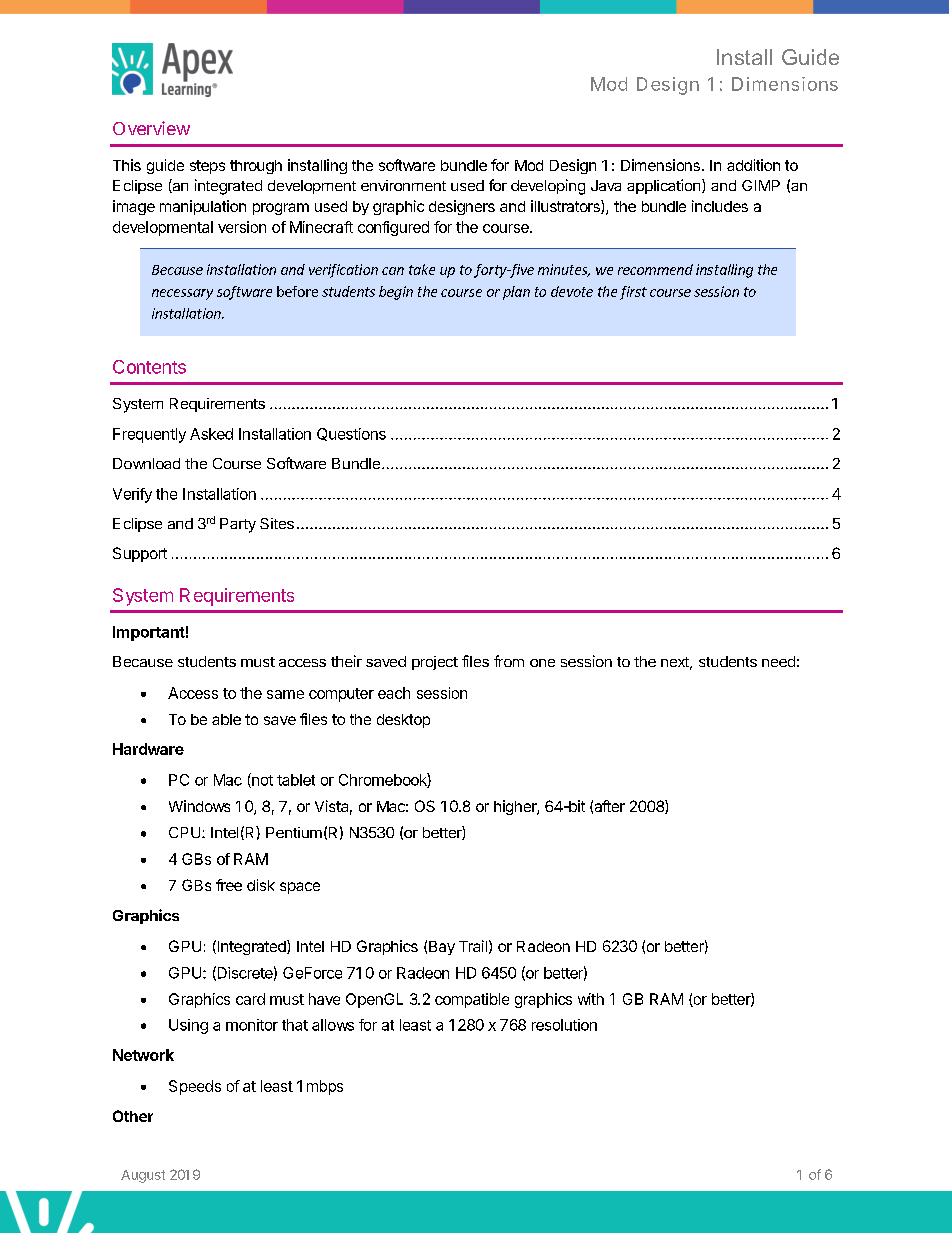 This screenshot has width=952, height=1233. I want to click on steps, so click(207, 167).
